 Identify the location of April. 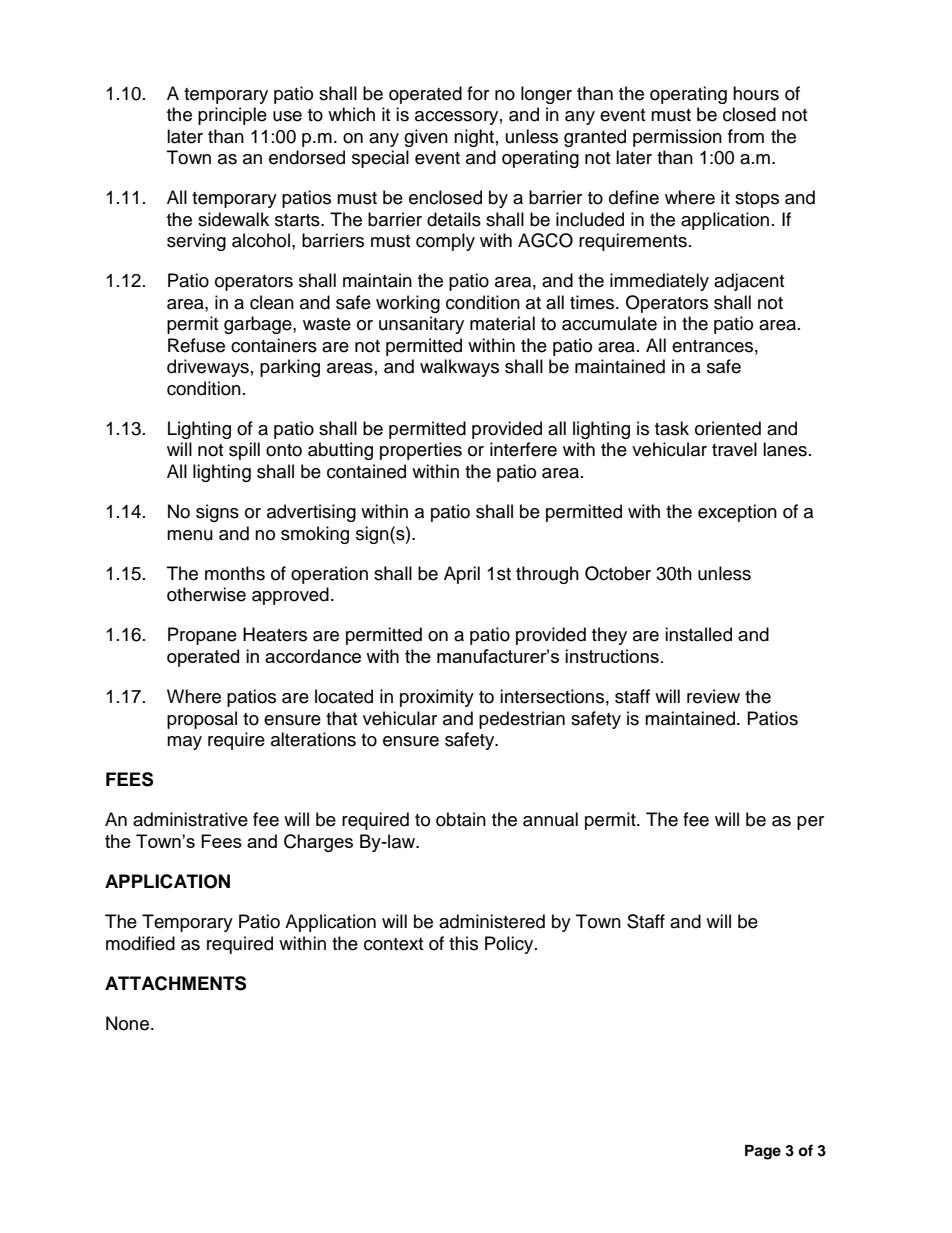
(462, 575).
